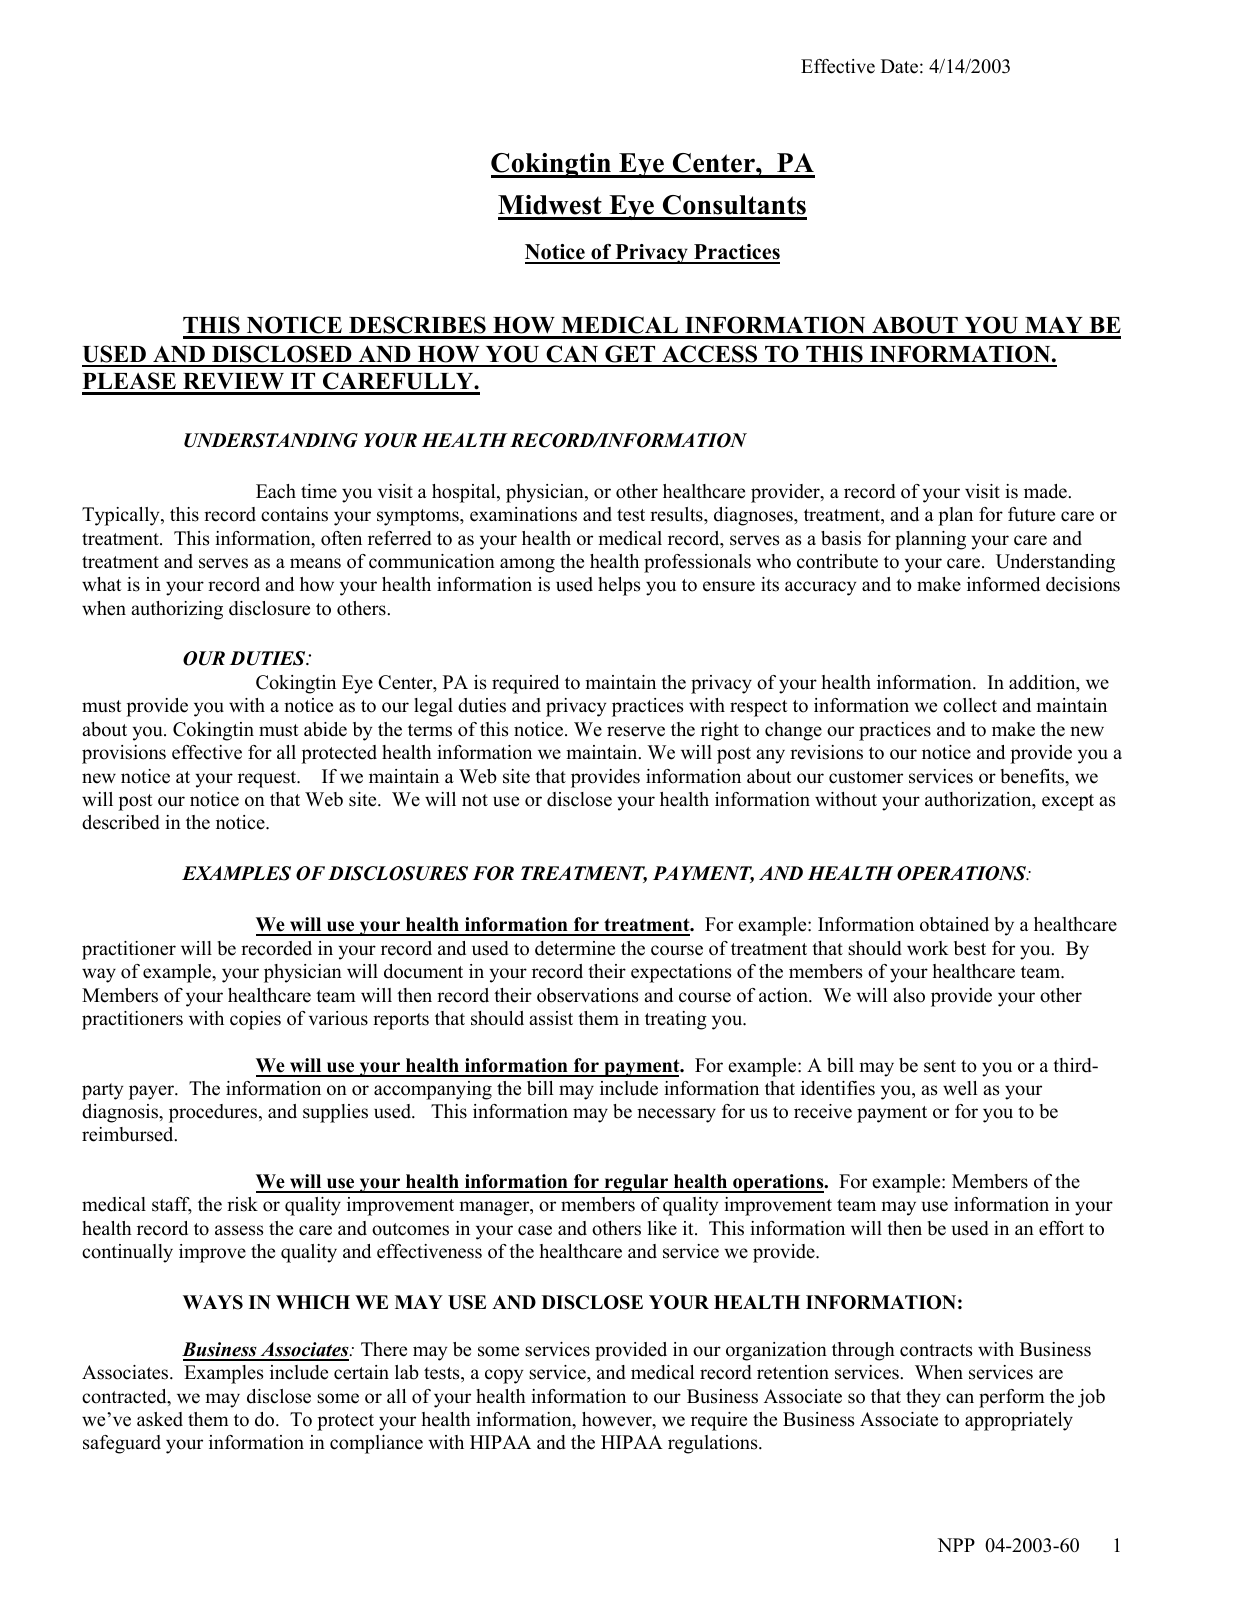 Image resolution: width=1241 pixels, height=1606 pixels. Describe the element at coordinates (1061, 1228) in the screenshot. I see `effort` at that location.
